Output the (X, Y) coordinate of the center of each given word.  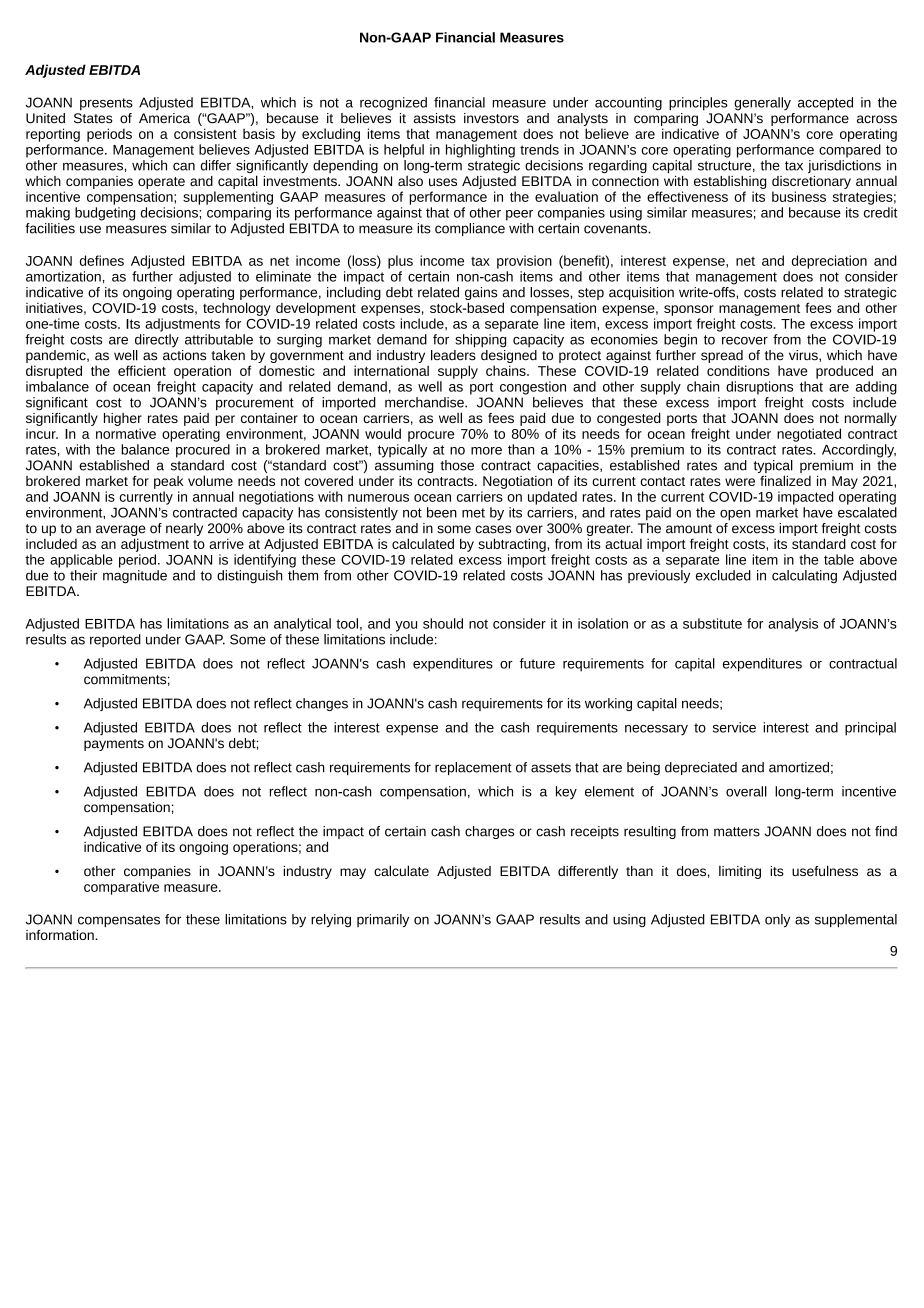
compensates (119, 921)
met (473, 513)
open (735, 515)
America (164, 117)
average (120, 530)
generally (762, 104)
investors (491, 118)
